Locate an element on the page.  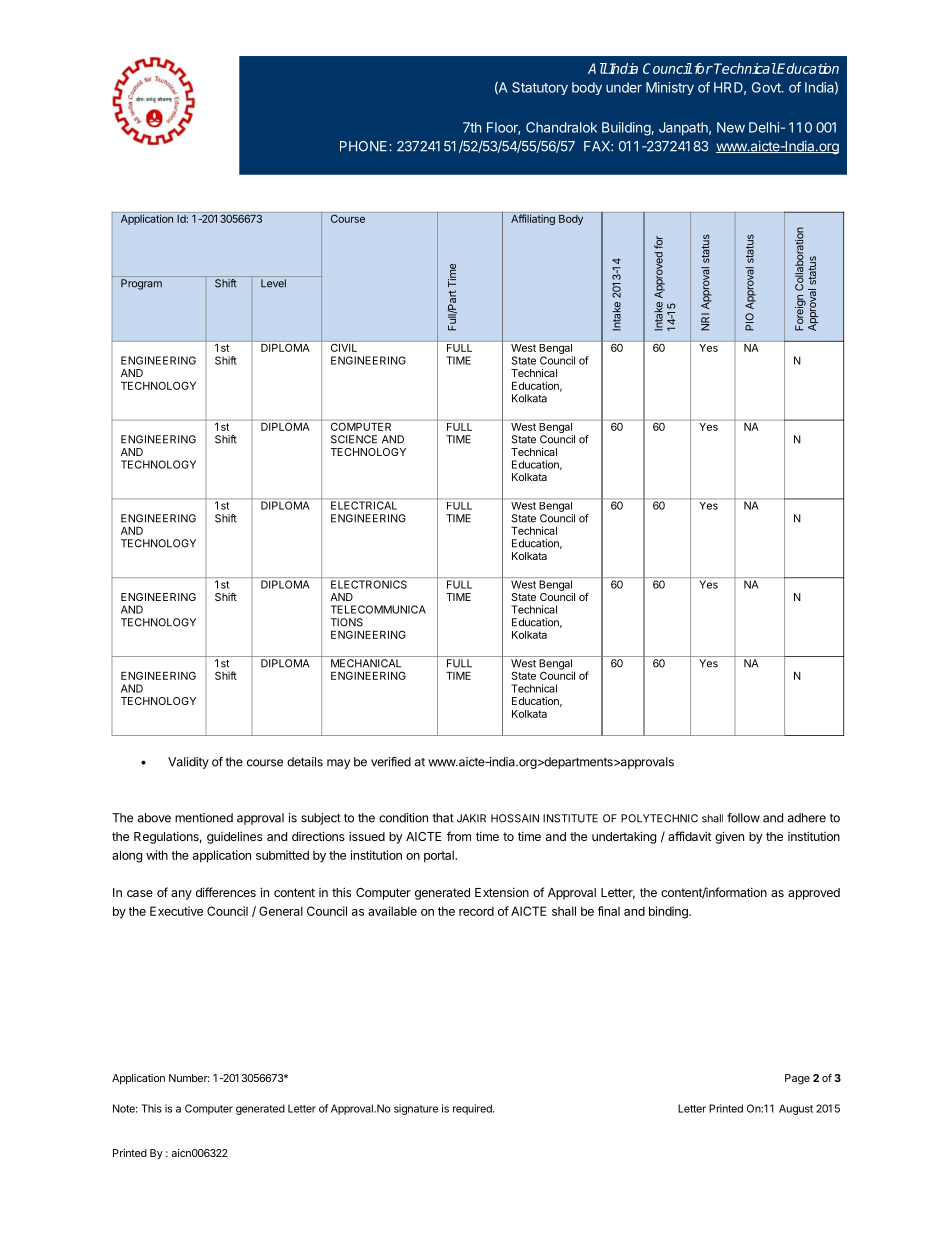
New is located at coordinates (731, 127).
